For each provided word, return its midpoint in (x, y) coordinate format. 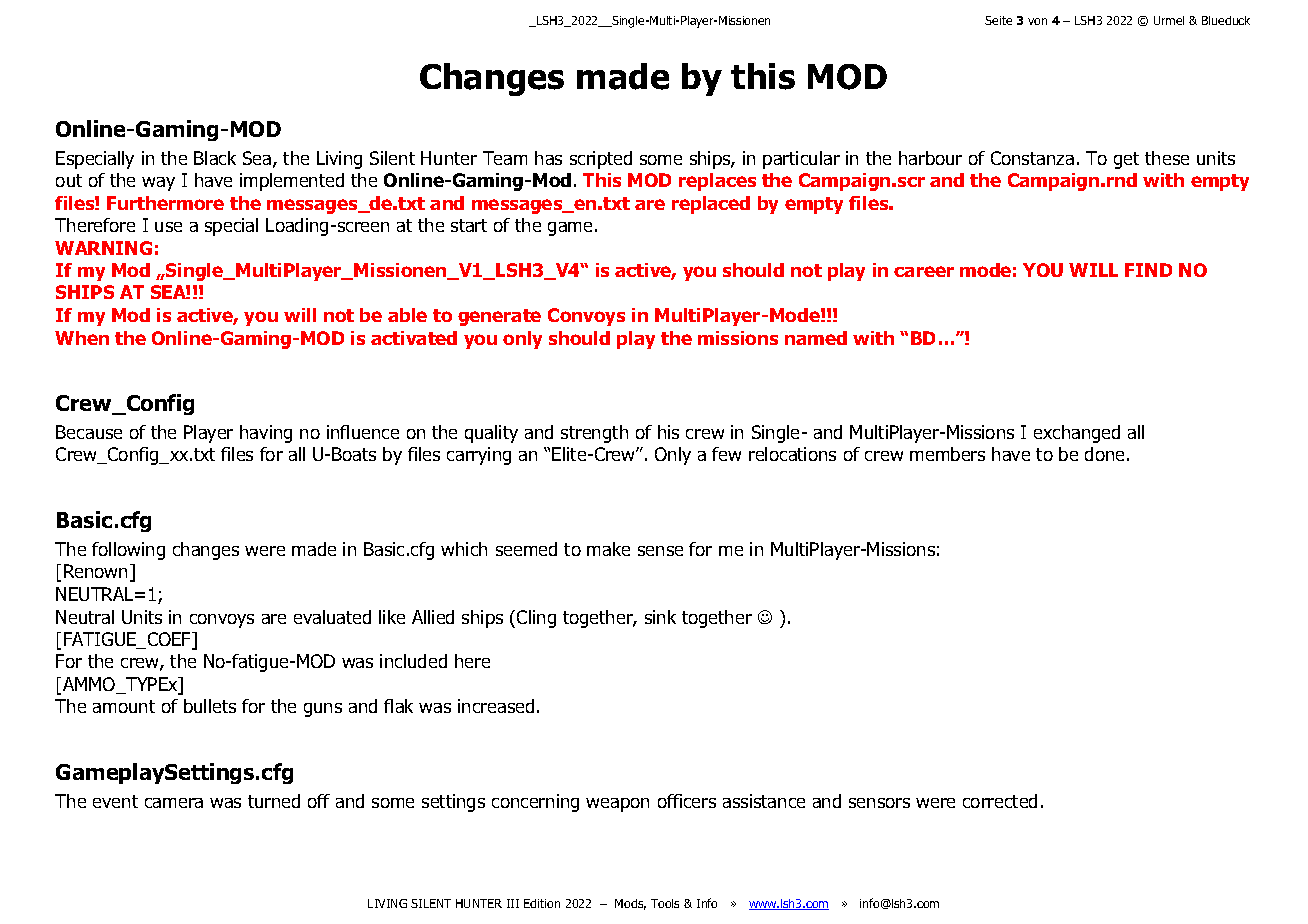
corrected (1000, 801)
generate (499, 317)
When (82, 338)
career (924, 271)
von (1037, 21)
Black (215, 158)
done (1106, 454)
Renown (95, 571)
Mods (630, 904)
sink (660, 617)
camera (174, 803)
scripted (601, 160)
